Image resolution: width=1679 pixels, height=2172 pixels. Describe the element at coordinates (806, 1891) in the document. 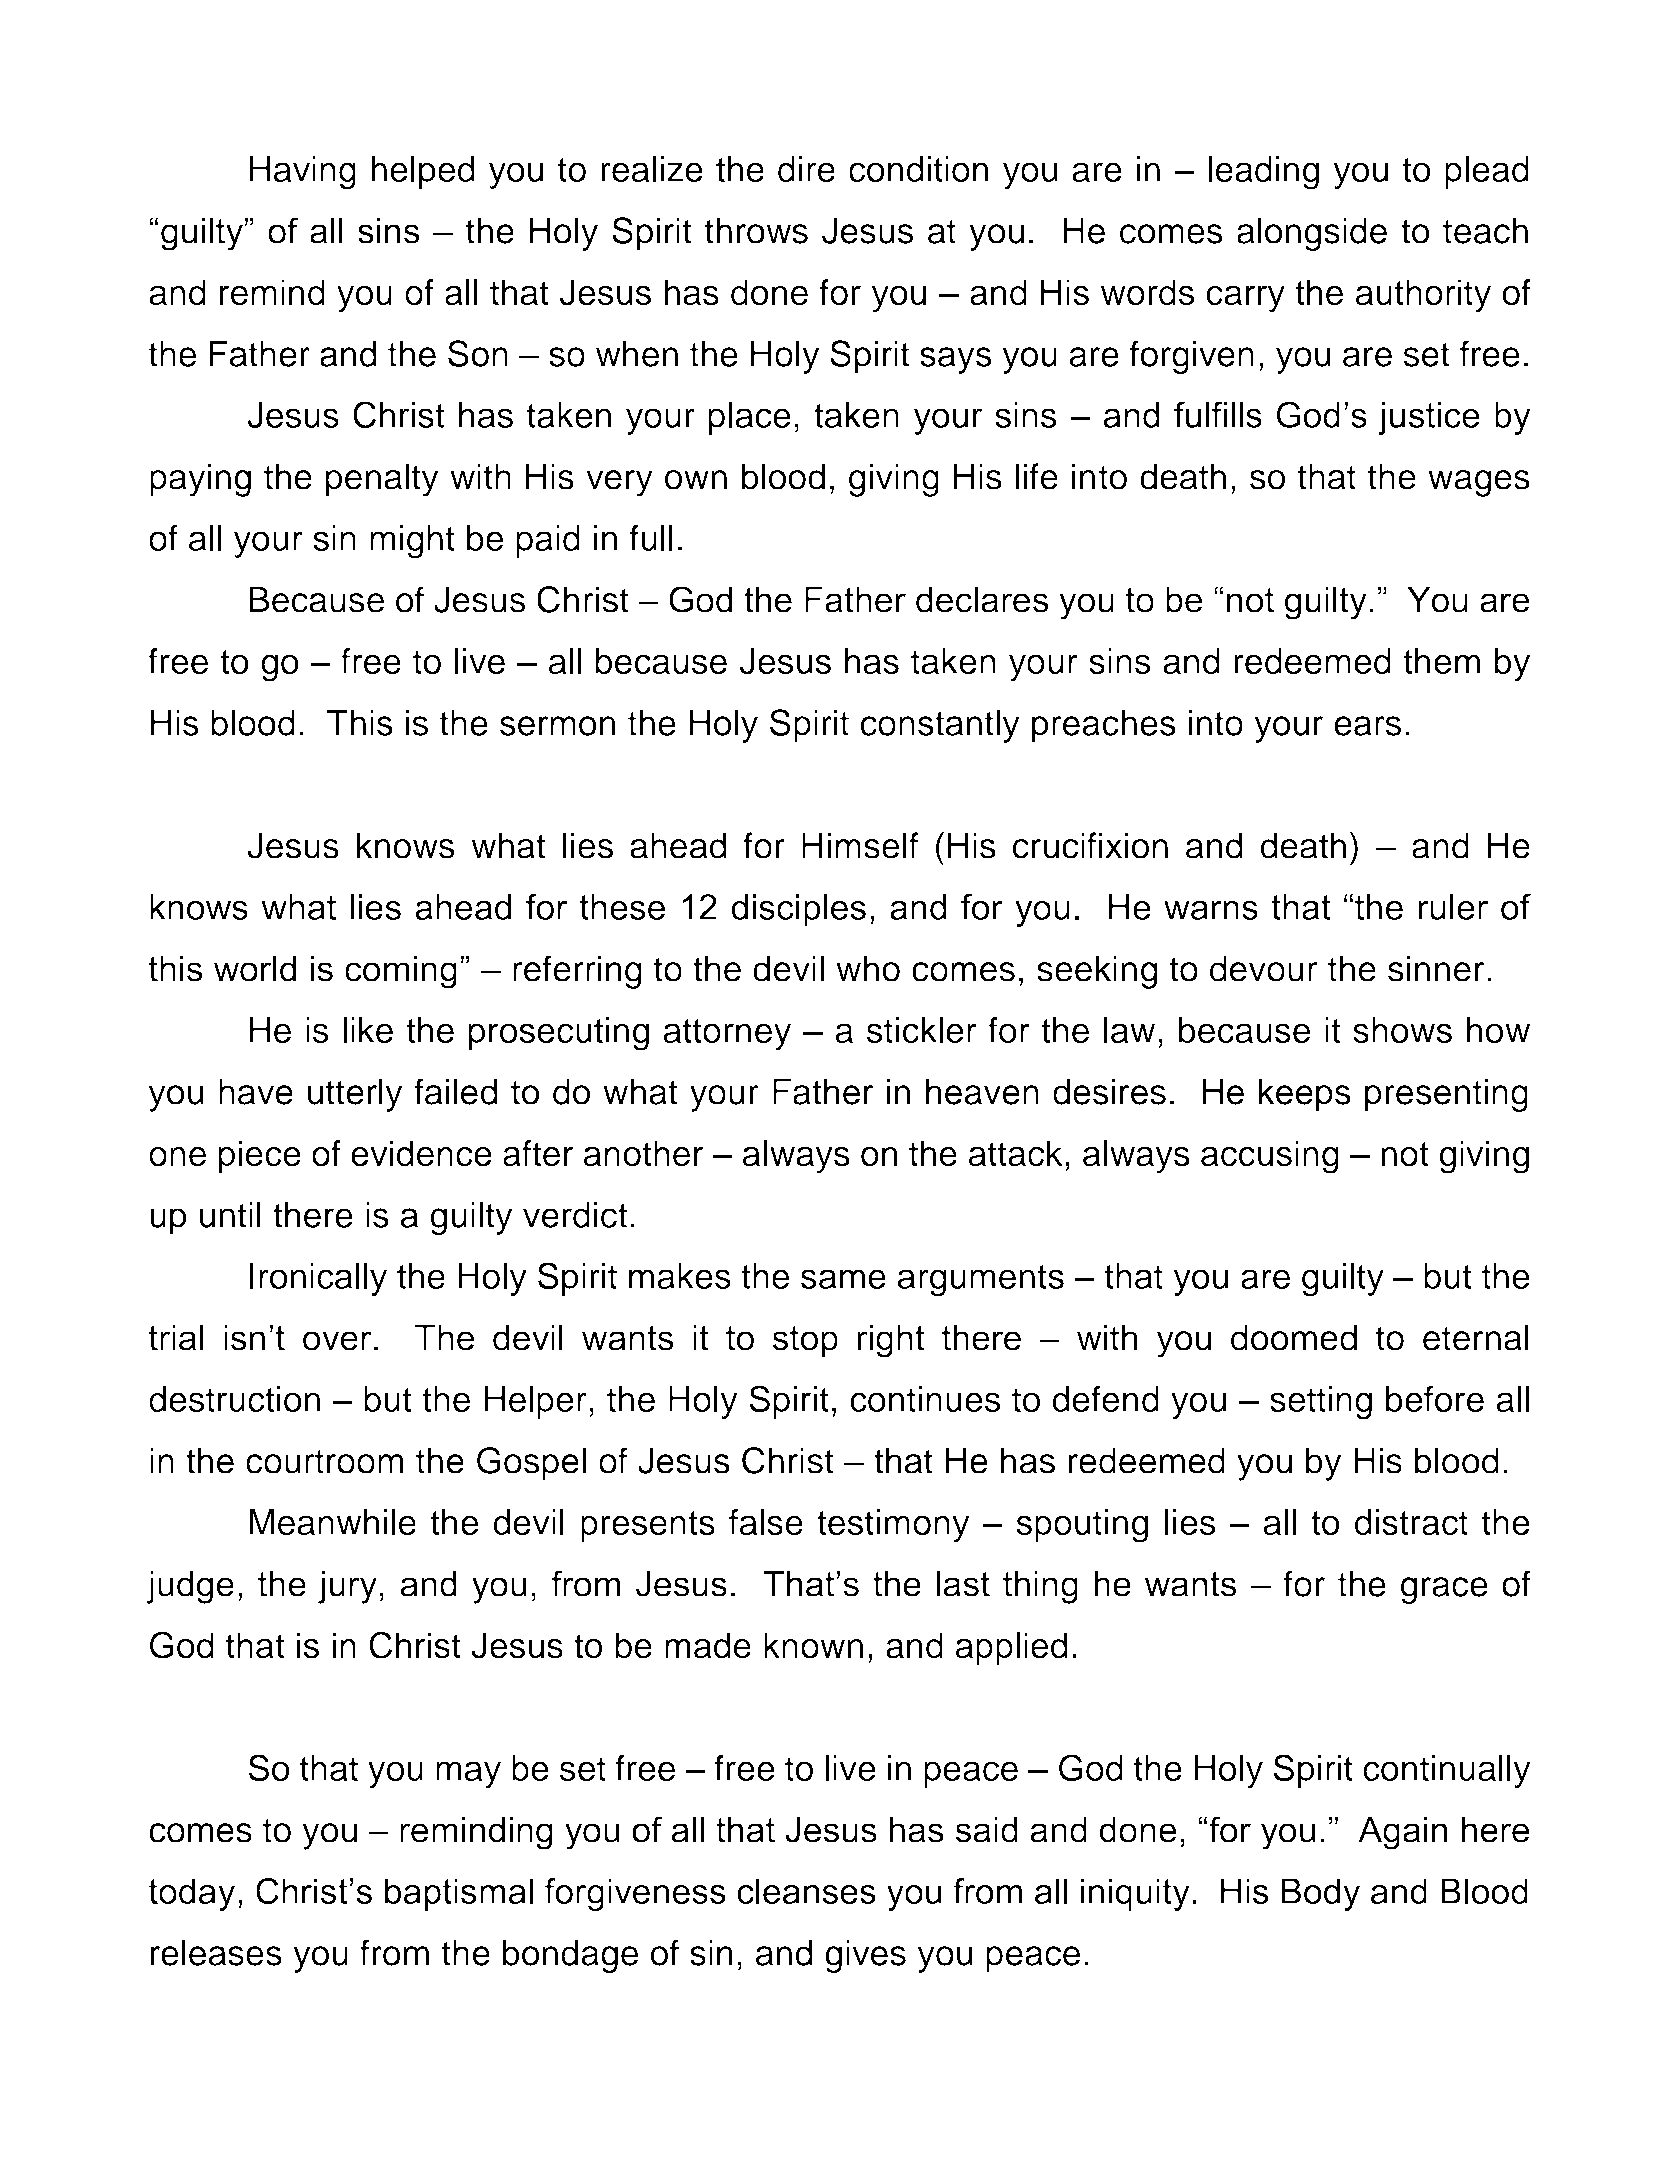

I see `cleanses` at that location.
